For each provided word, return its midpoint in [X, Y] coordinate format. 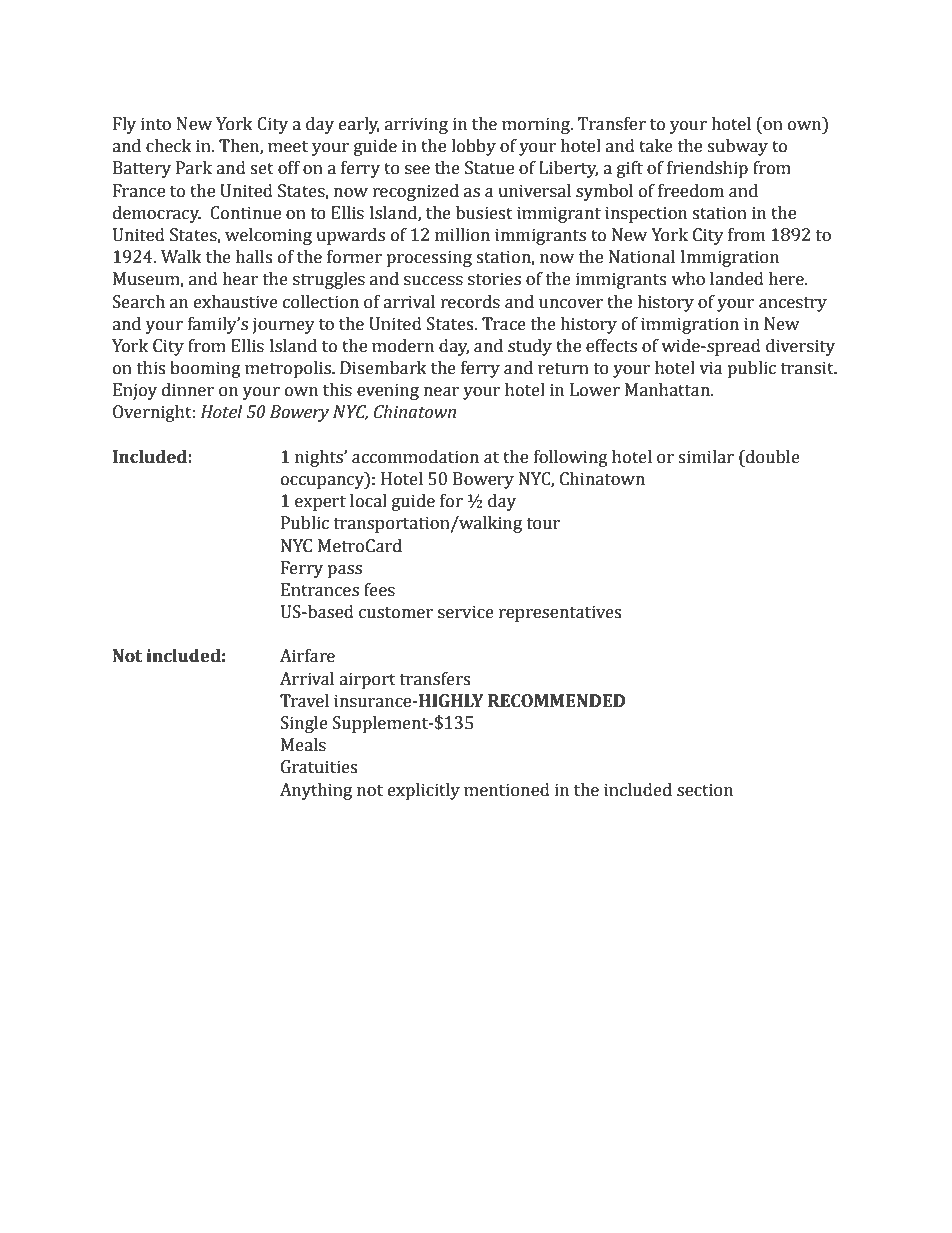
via [711, 368]
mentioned [507, 790]
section [705, 790]
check [169, 146]
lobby [473, 147]
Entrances [320, 590]
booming [205, 369]
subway [737, 147]
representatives [560, 613]
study [530, 347]
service [466, 612]
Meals [303, 745]
